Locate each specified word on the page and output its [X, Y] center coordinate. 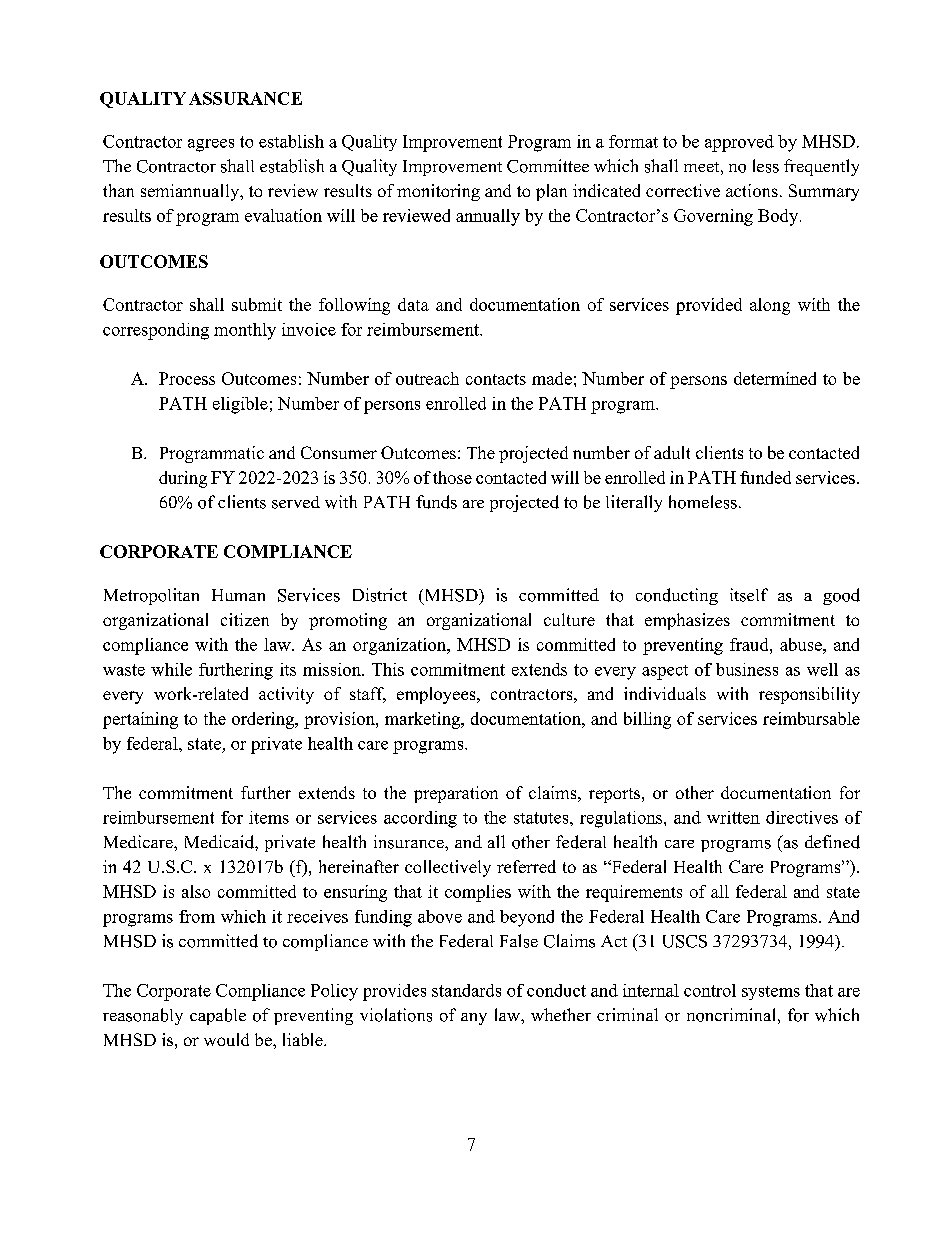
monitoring [438, 192]
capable [218, 1016]
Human [238, 595]
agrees [211, 145]
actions [752, 190]
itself [749, 595]
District [380, 595]
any [474, 1019]
